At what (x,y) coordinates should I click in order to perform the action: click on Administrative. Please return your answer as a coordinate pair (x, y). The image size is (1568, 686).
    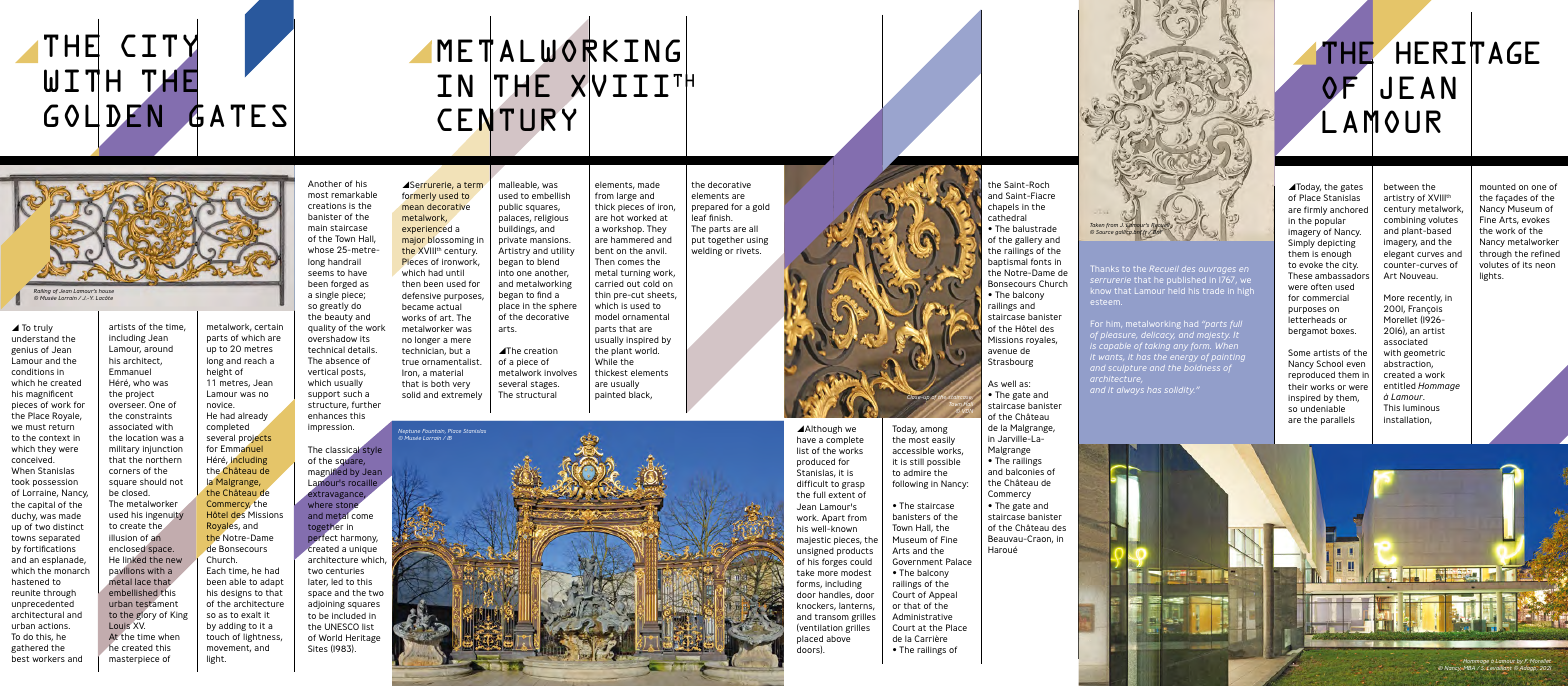
    Looking at the image, I should click on (922, 616).
